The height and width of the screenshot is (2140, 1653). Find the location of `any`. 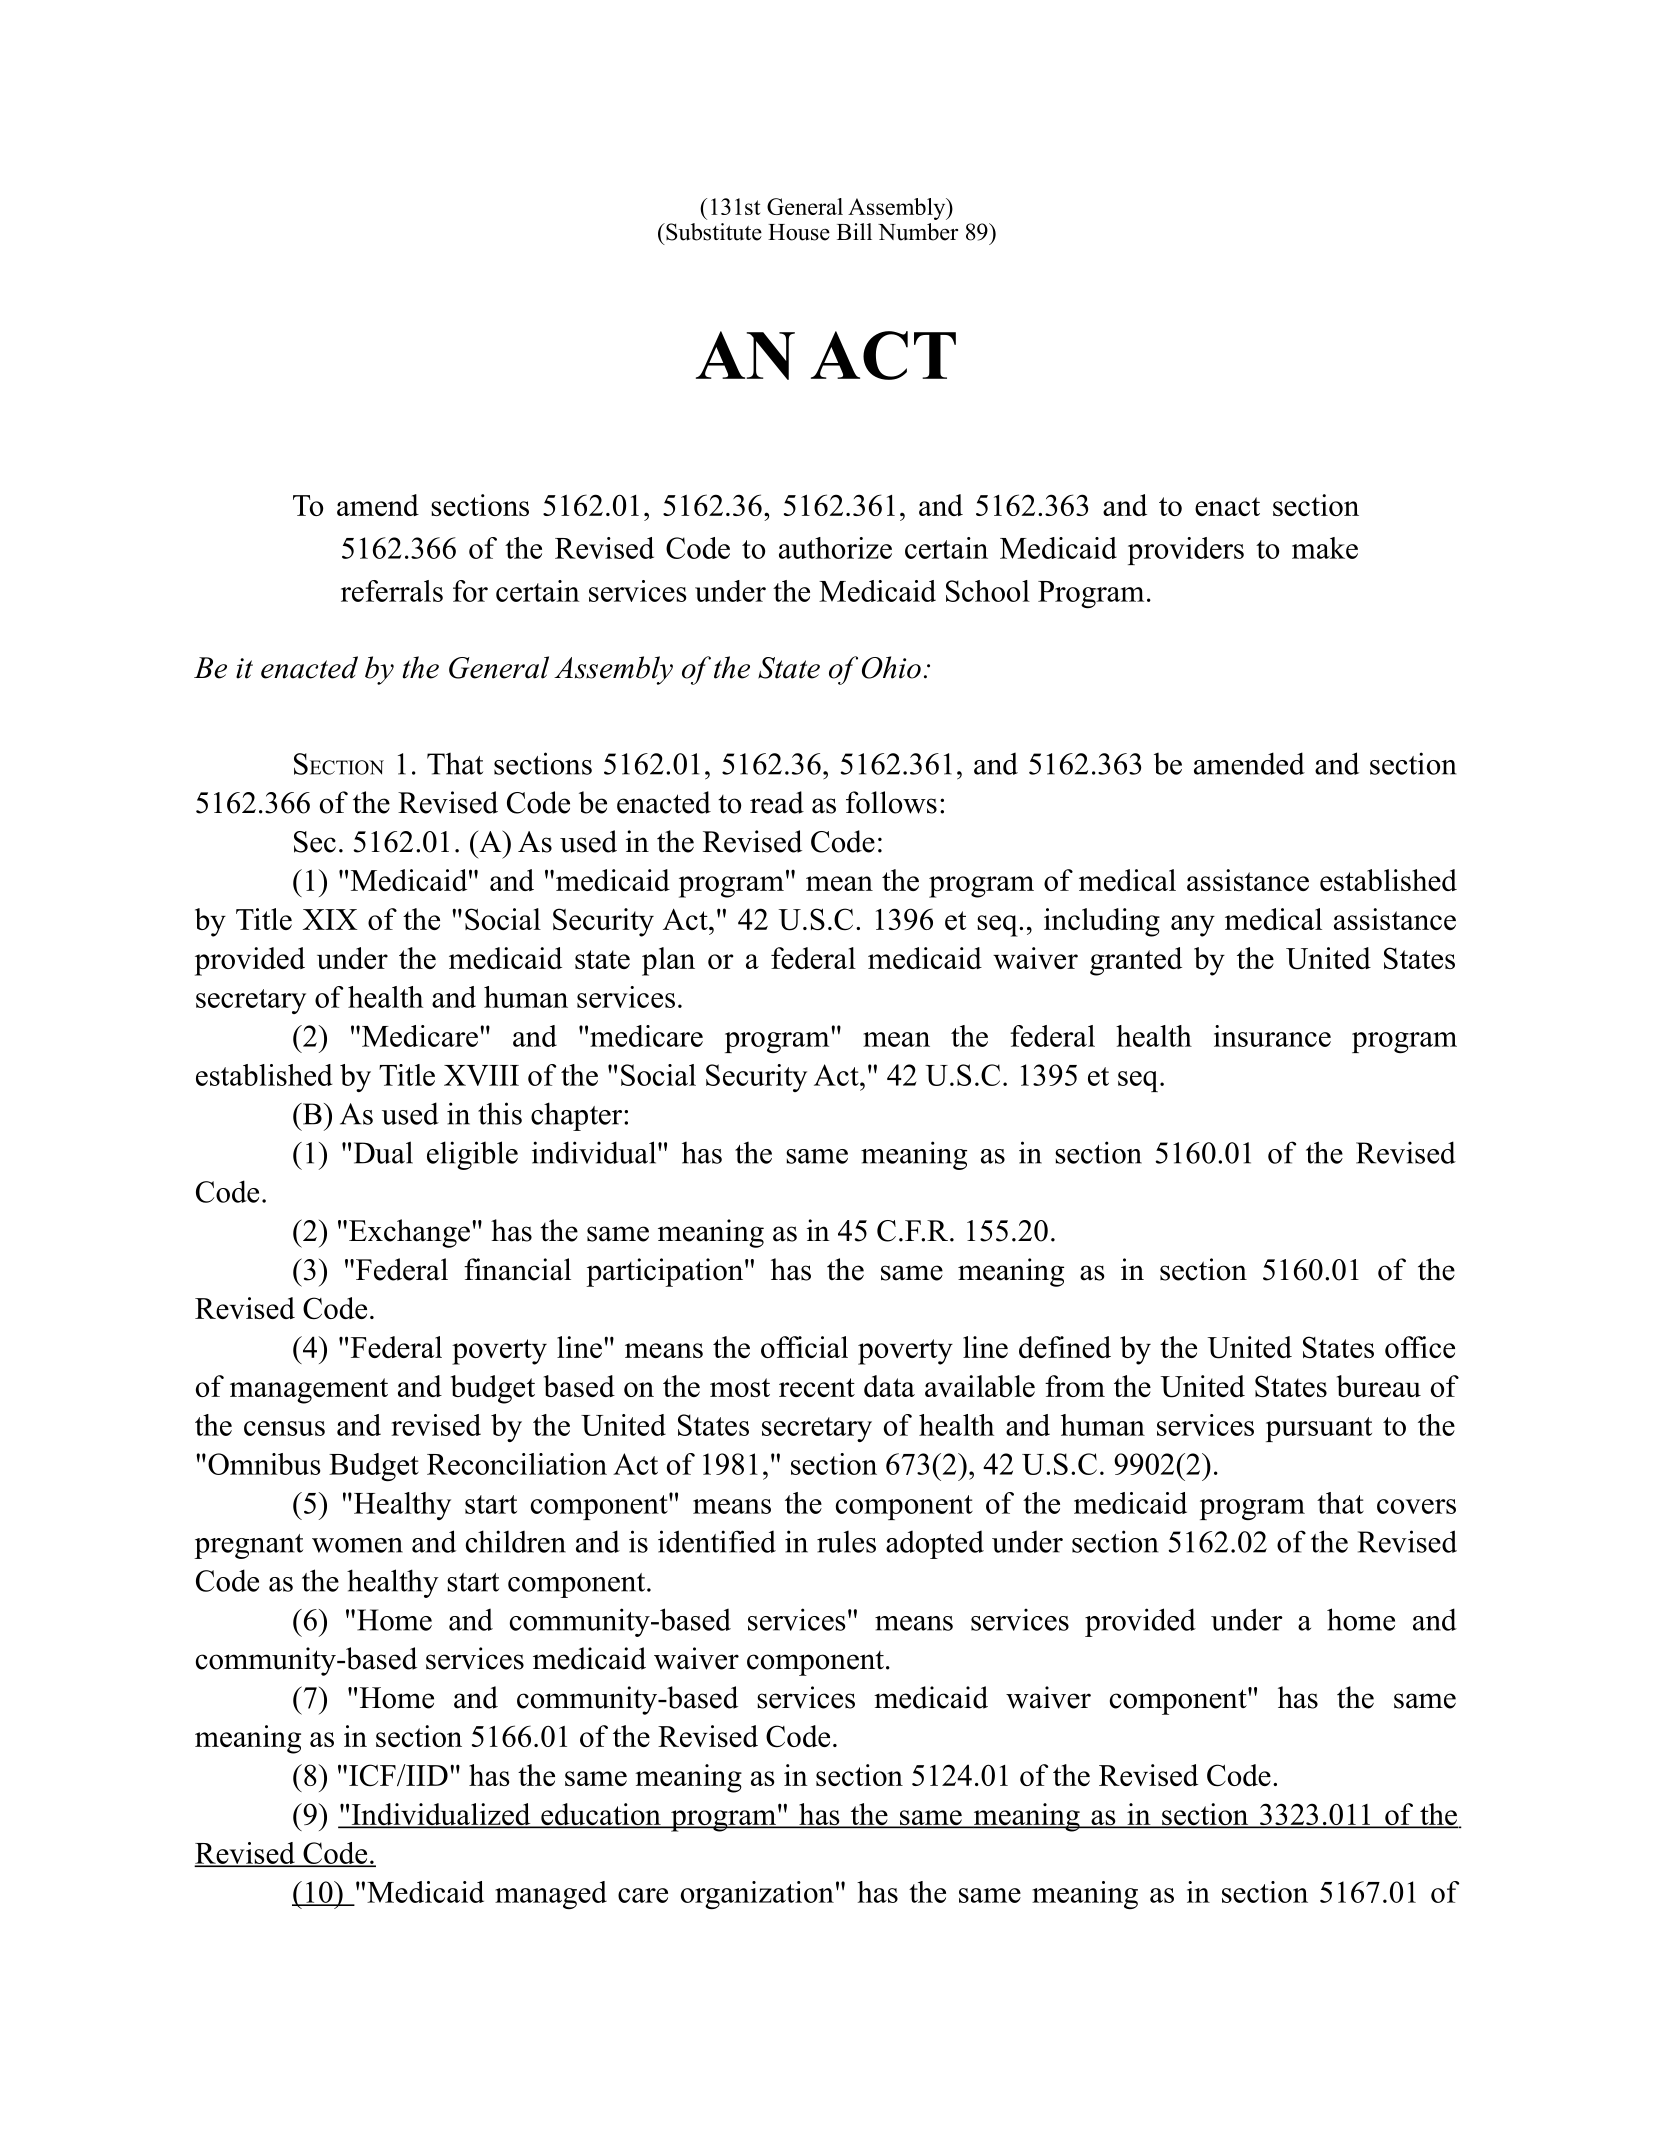

any is located at coordinates (1193, 926).
